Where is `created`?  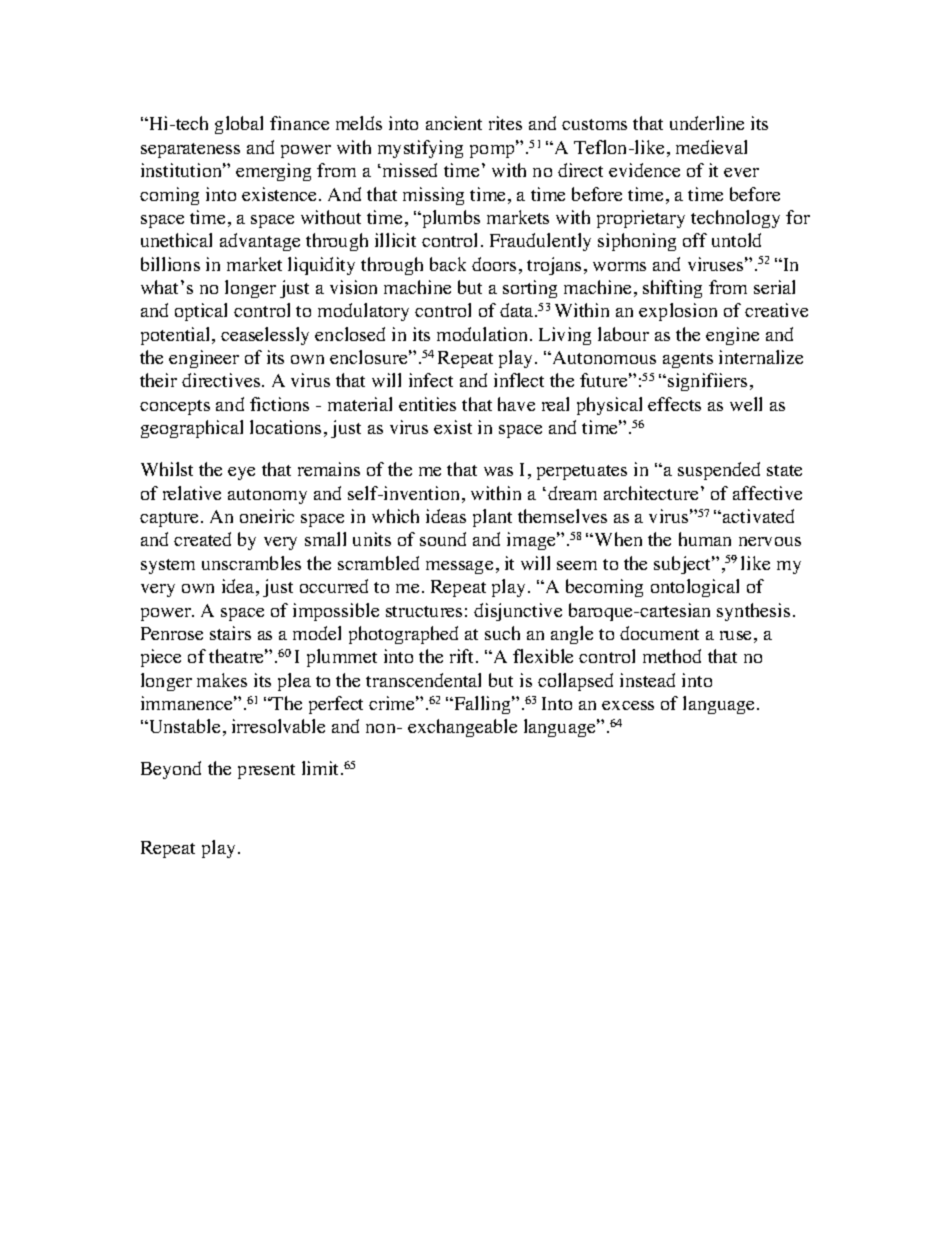
created is located at coordinates (202, 539).
